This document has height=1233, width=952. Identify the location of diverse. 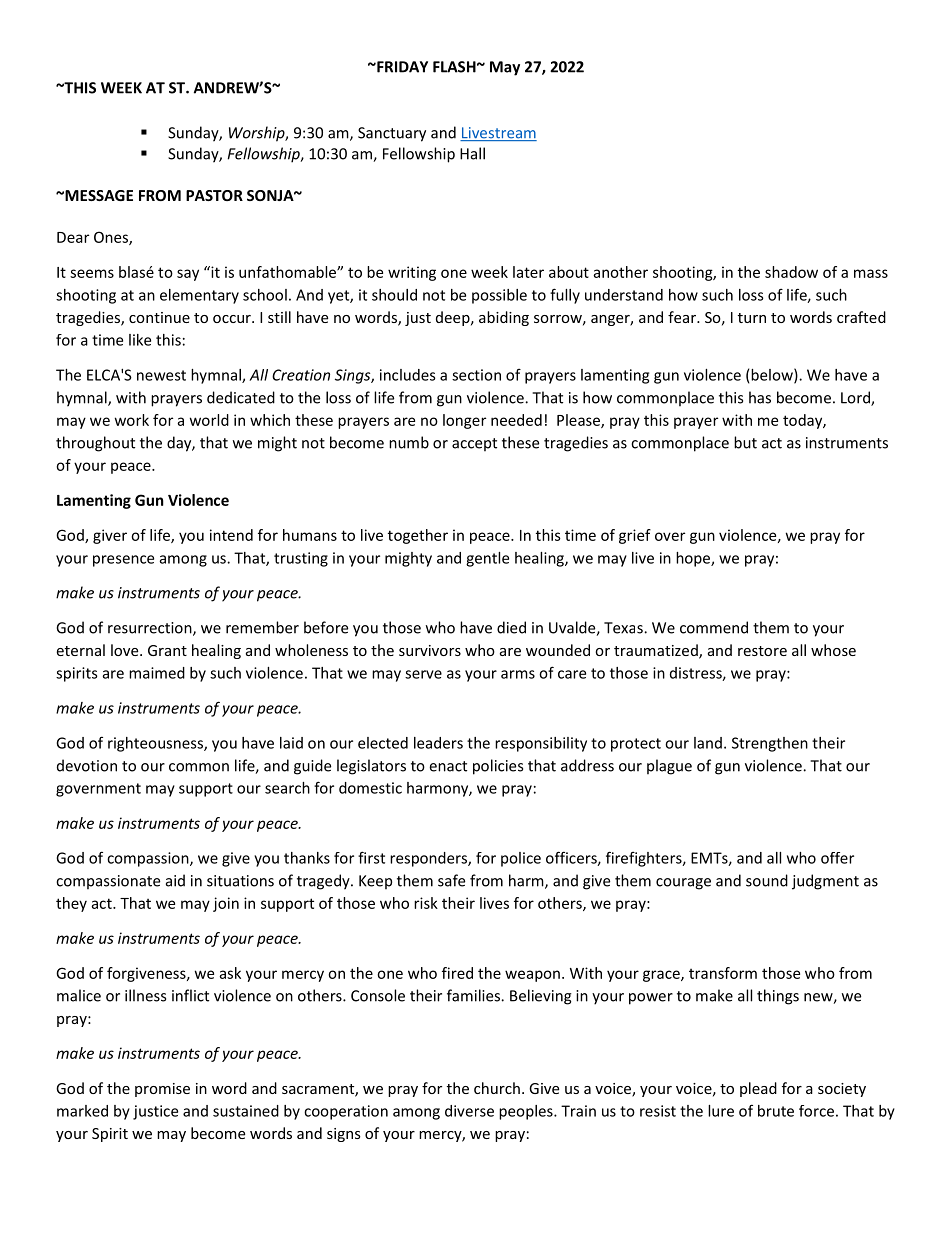
(469, 1111).
